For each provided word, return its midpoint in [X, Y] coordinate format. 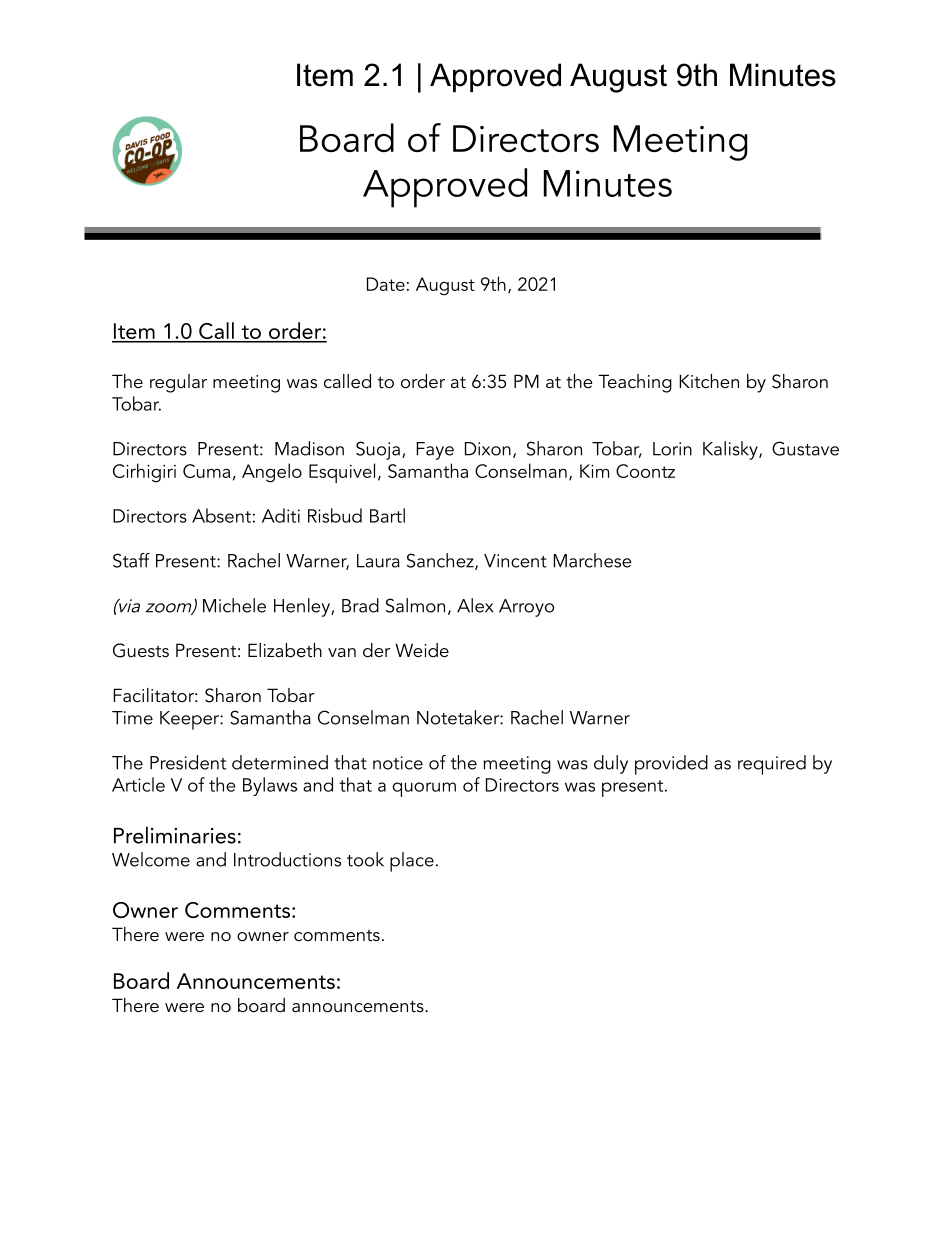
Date [386, 284]
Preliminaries [175, 835]
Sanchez [441, 561]
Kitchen [709, 381]
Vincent [515, 561]
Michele [234, 605]
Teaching [635, 383]
